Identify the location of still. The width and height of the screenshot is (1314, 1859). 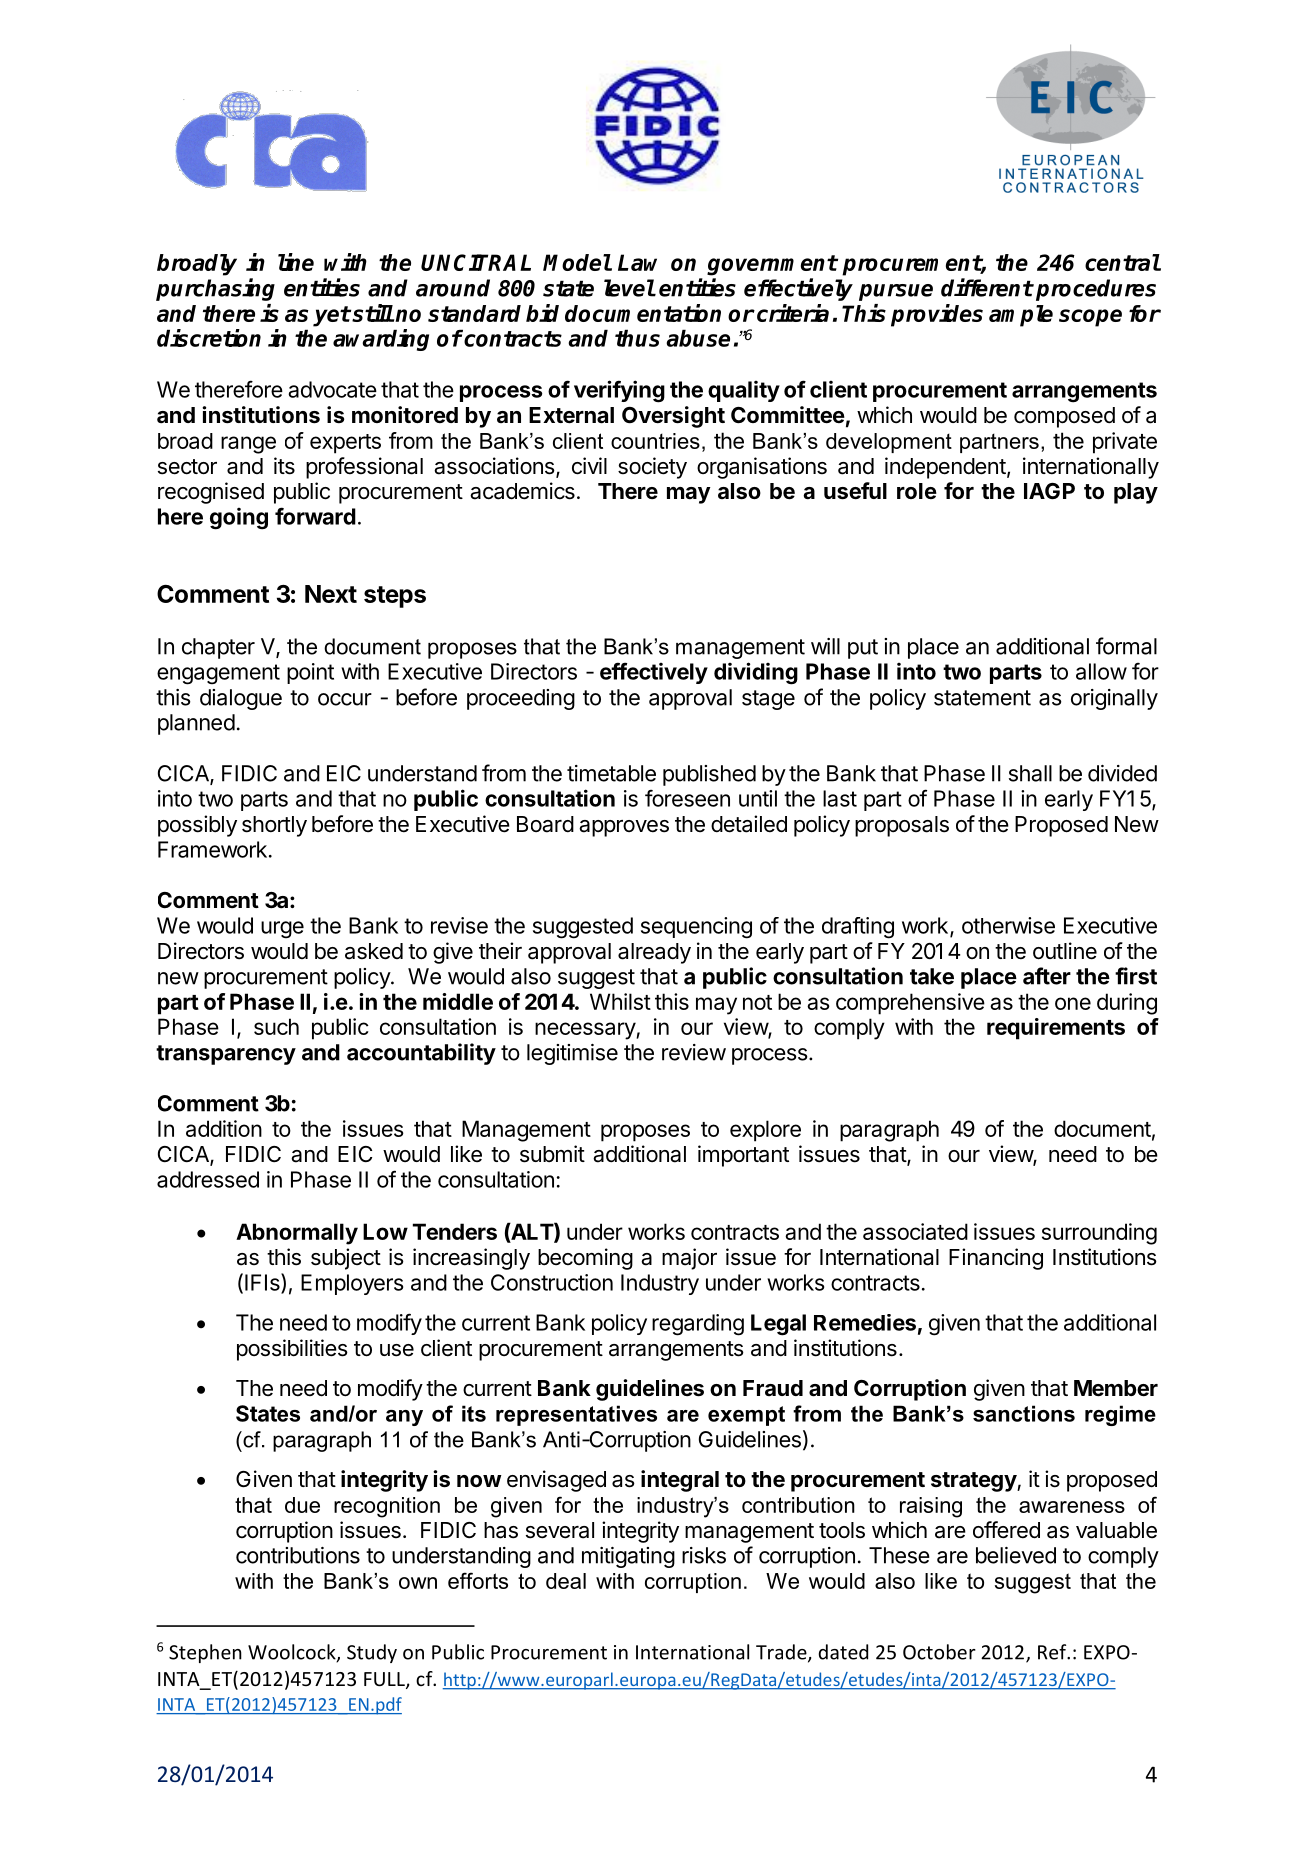
(373, 313).
